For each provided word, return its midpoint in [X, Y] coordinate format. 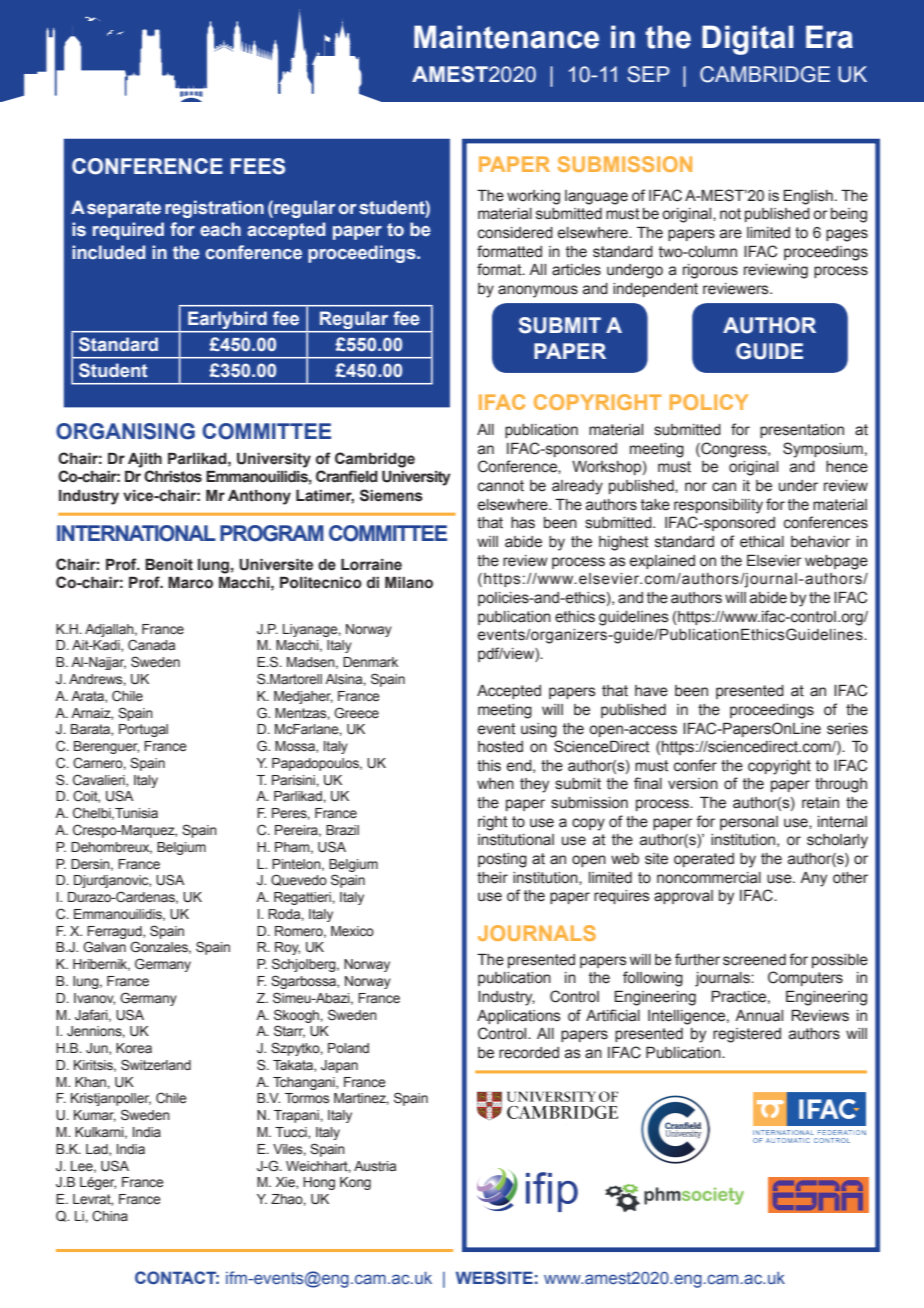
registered [747, 1035]
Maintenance [506, 37]
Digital [747, 40]
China [110, 1216]
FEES [258, 166]
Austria [375, 1166]
